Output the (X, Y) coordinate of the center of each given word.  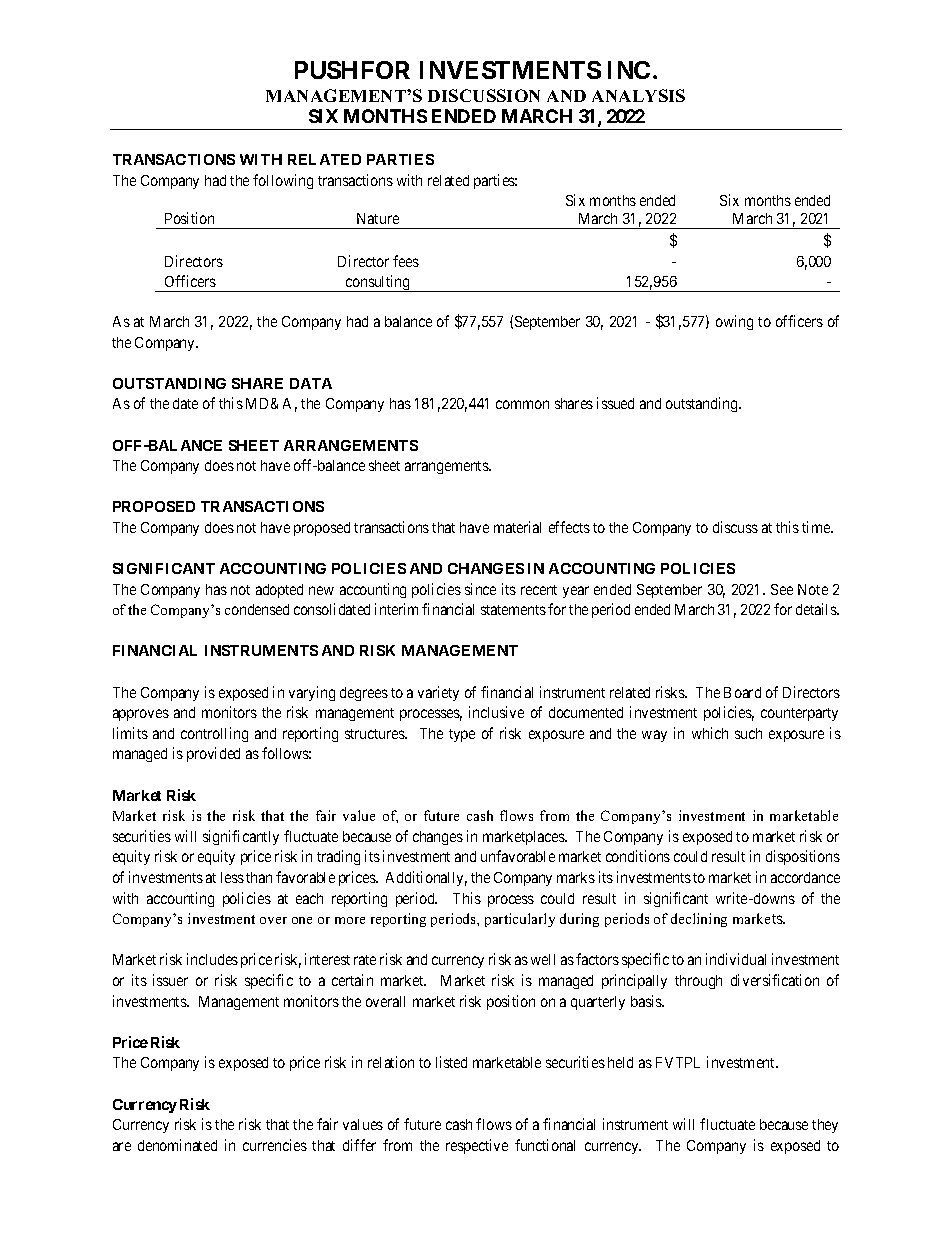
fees (406, 261)
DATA (311, 383)
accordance (805, 877)
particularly (520, 920)
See (782, 589)
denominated (177, 1145)
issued (615, 403)
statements (513, 610)
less (232, 877)
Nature (378, 218)
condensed (257, 609)
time (817, 527)
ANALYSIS (638, 95)
